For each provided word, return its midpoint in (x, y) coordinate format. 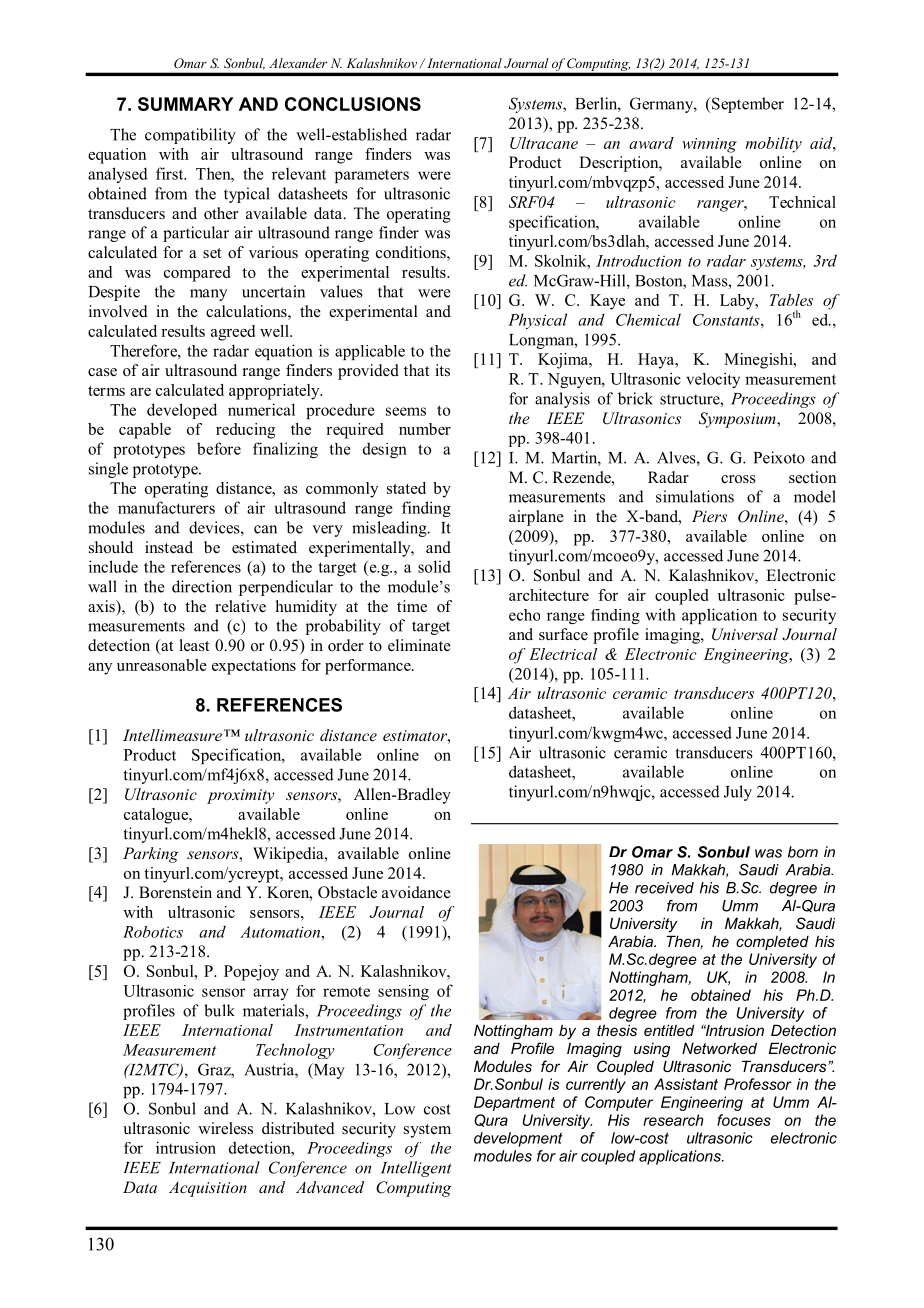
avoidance (416, 892)
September (747, 105)
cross (738, 479)
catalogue (157, 816)
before (219, 448)
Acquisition (208, 1189)
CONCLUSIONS (353, 104)
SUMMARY (185, 104)
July (738, 793)
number (425, 429)
